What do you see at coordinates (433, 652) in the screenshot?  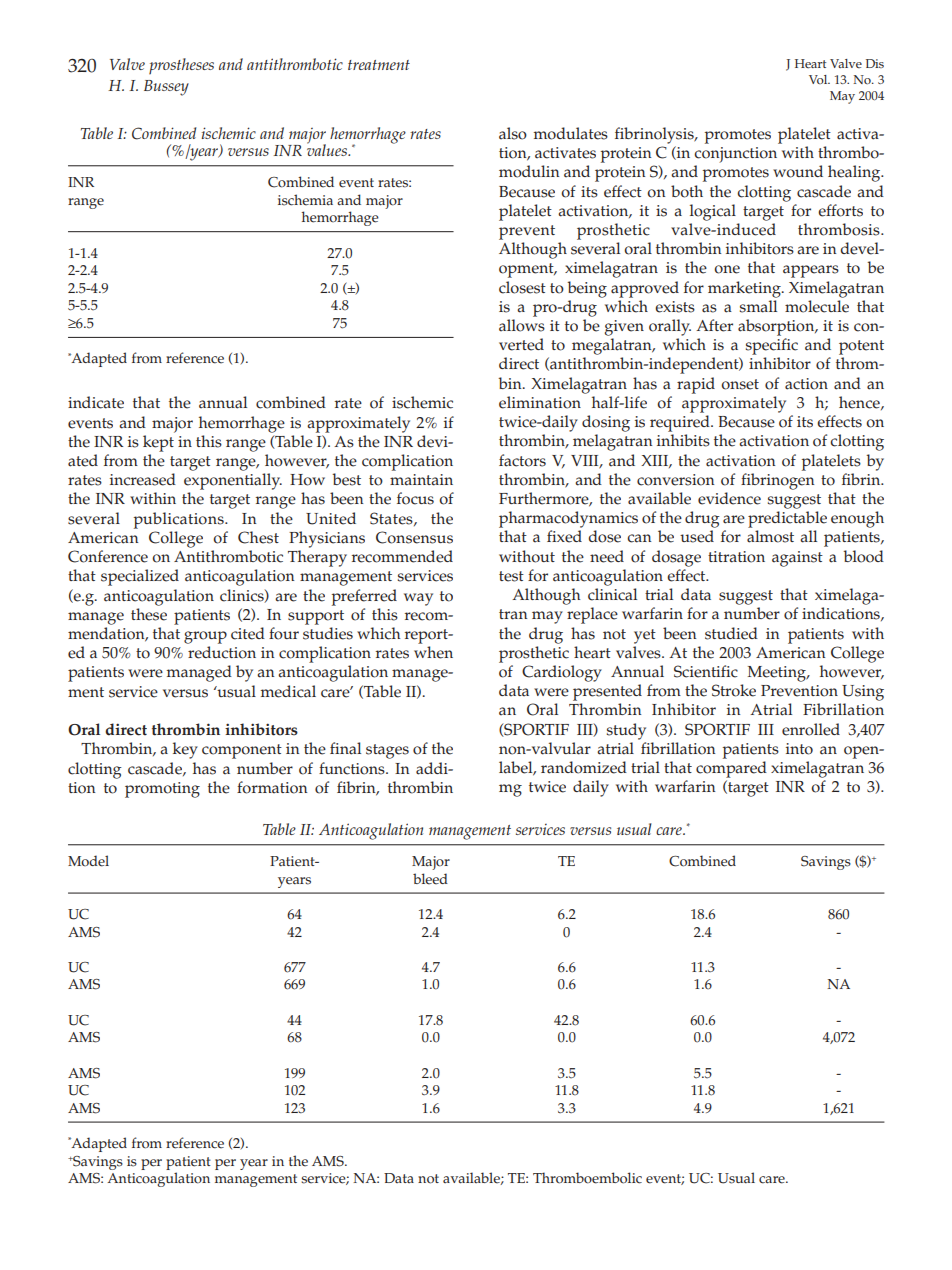 I see `when` at bounding box center [433, 652].
